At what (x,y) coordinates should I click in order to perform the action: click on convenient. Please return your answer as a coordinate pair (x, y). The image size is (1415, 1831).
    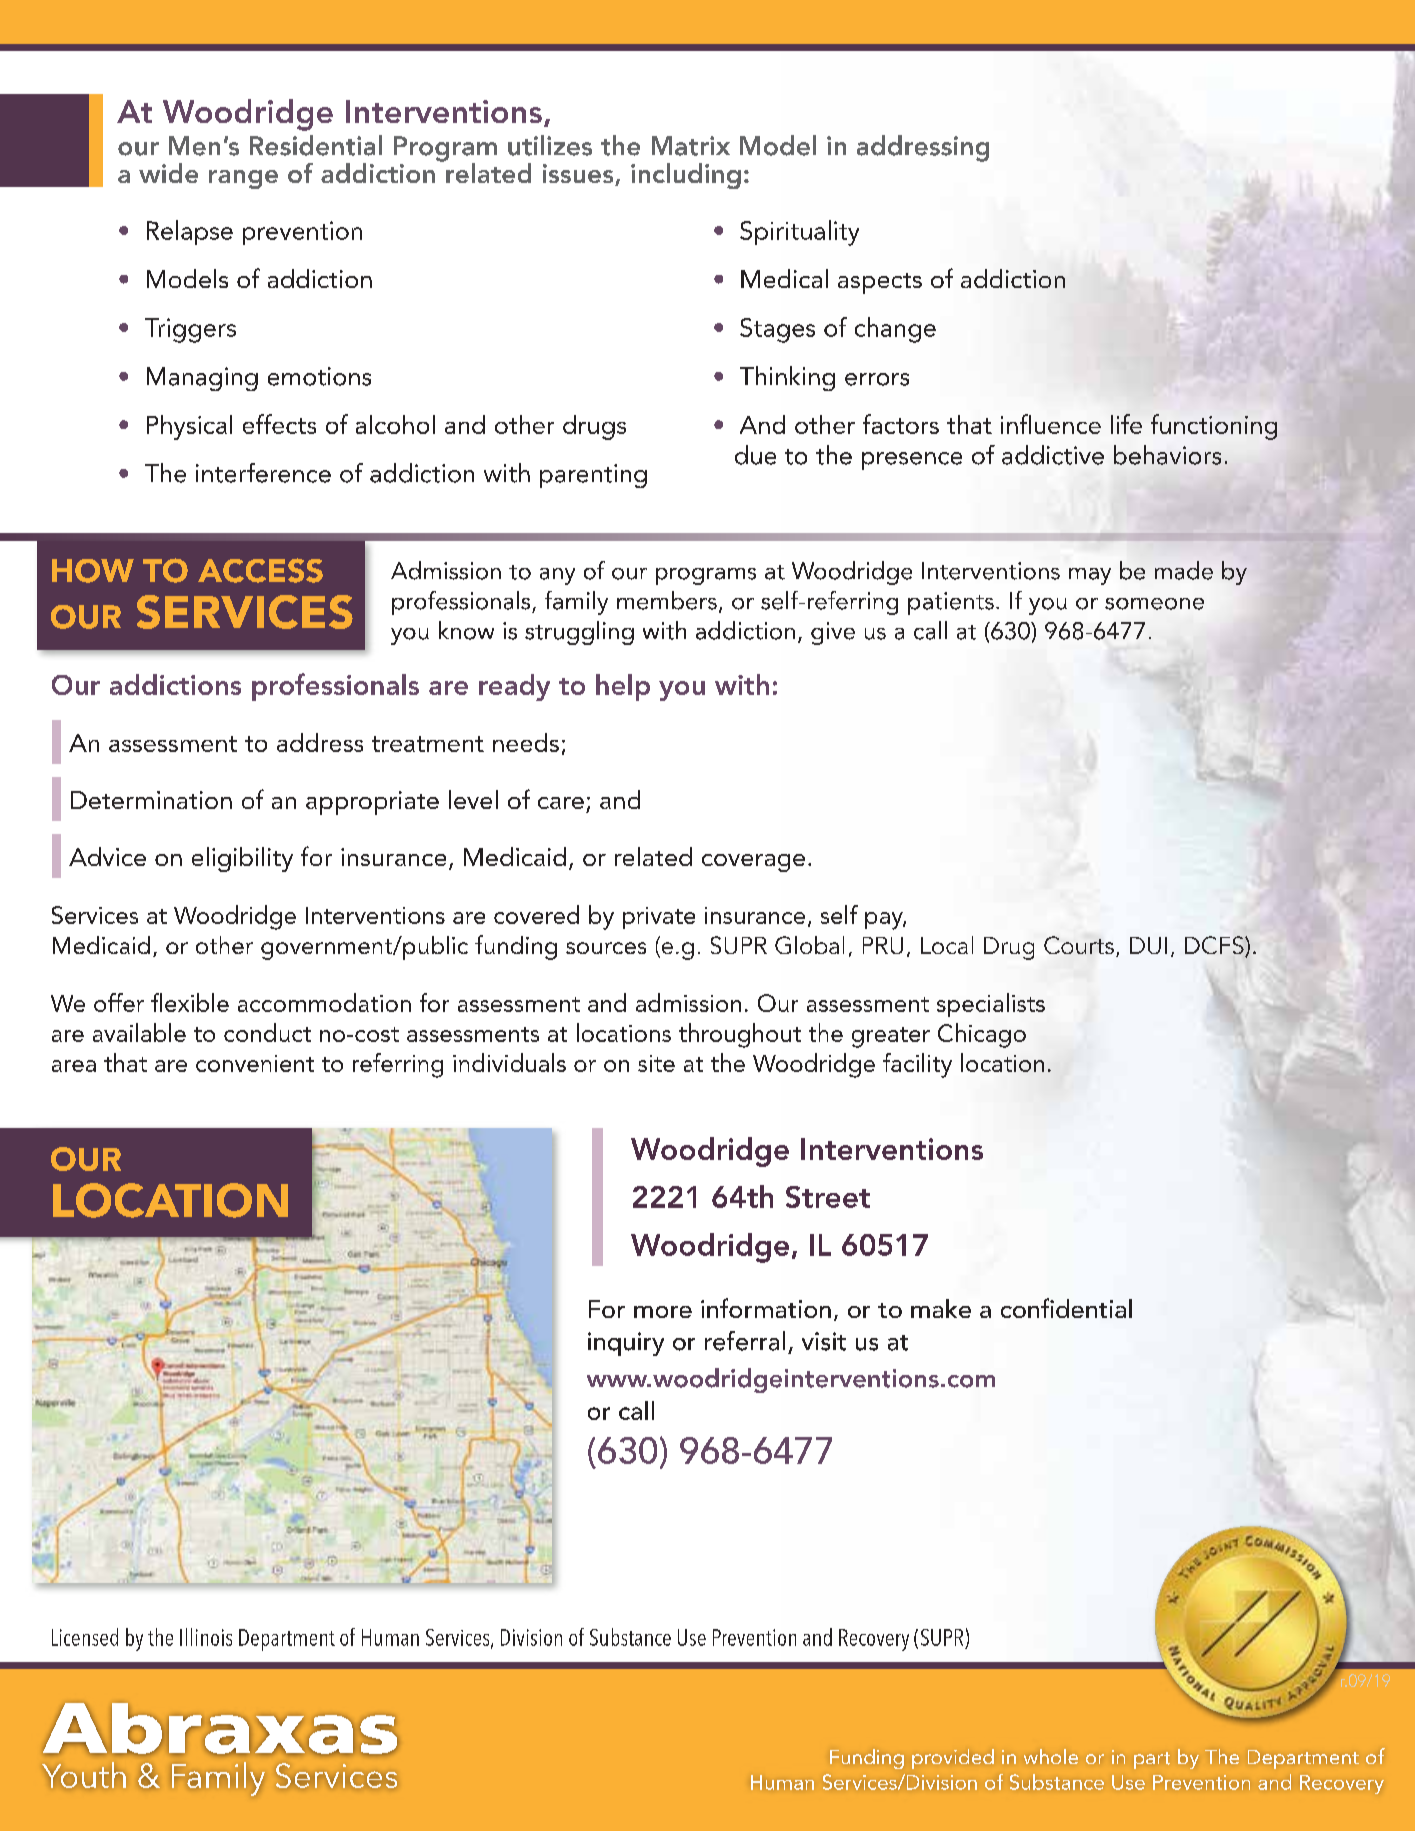
    Looking at the image, I should click on (255, 1063).
